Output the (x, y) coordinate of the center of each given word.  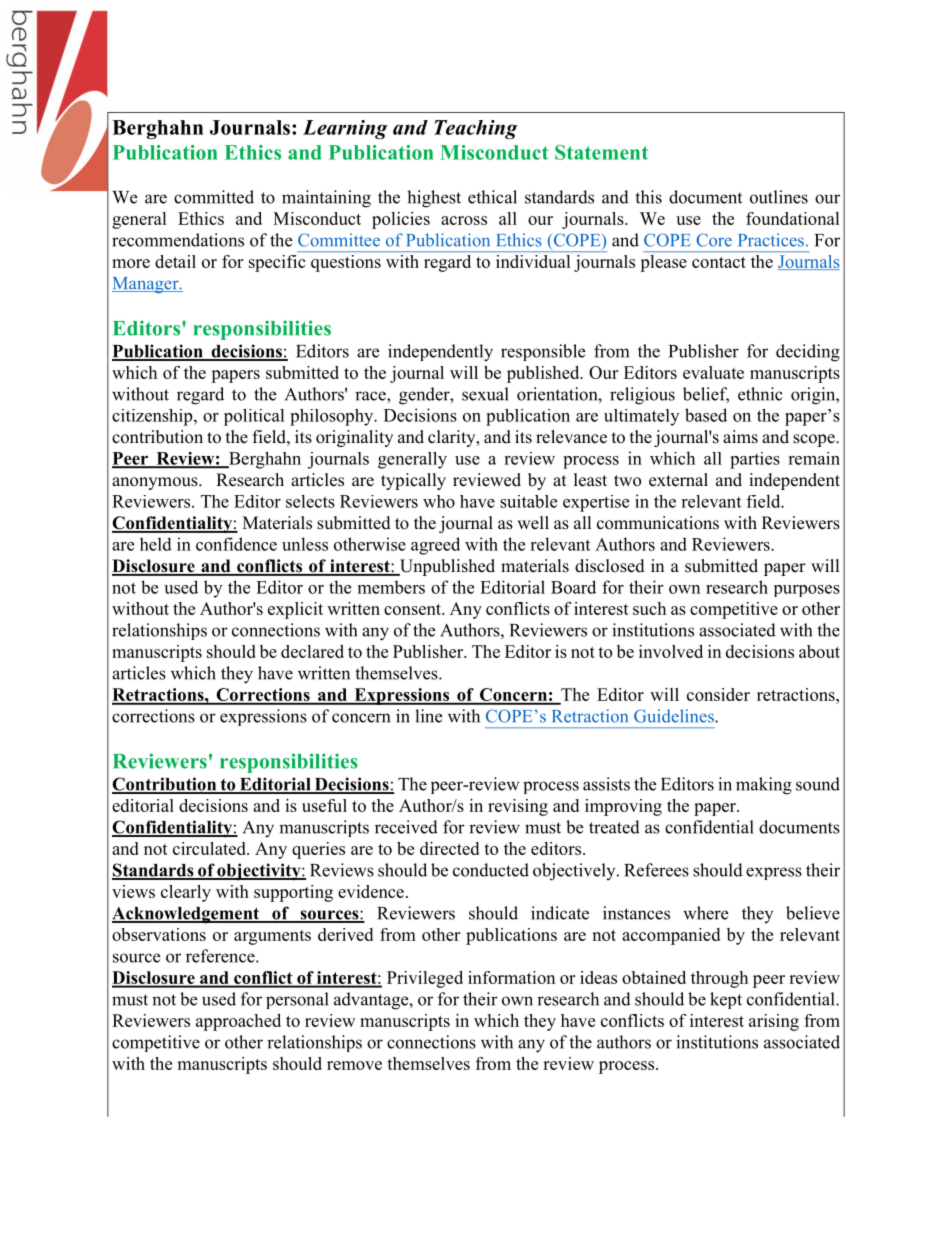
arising (774, 1022)
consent (413, 609)
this (648, 197)
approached (238, 1022)
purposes (807, 591)
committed (214, 197)
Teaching (476, 129)
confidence (236, 544)
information (511, 977)
